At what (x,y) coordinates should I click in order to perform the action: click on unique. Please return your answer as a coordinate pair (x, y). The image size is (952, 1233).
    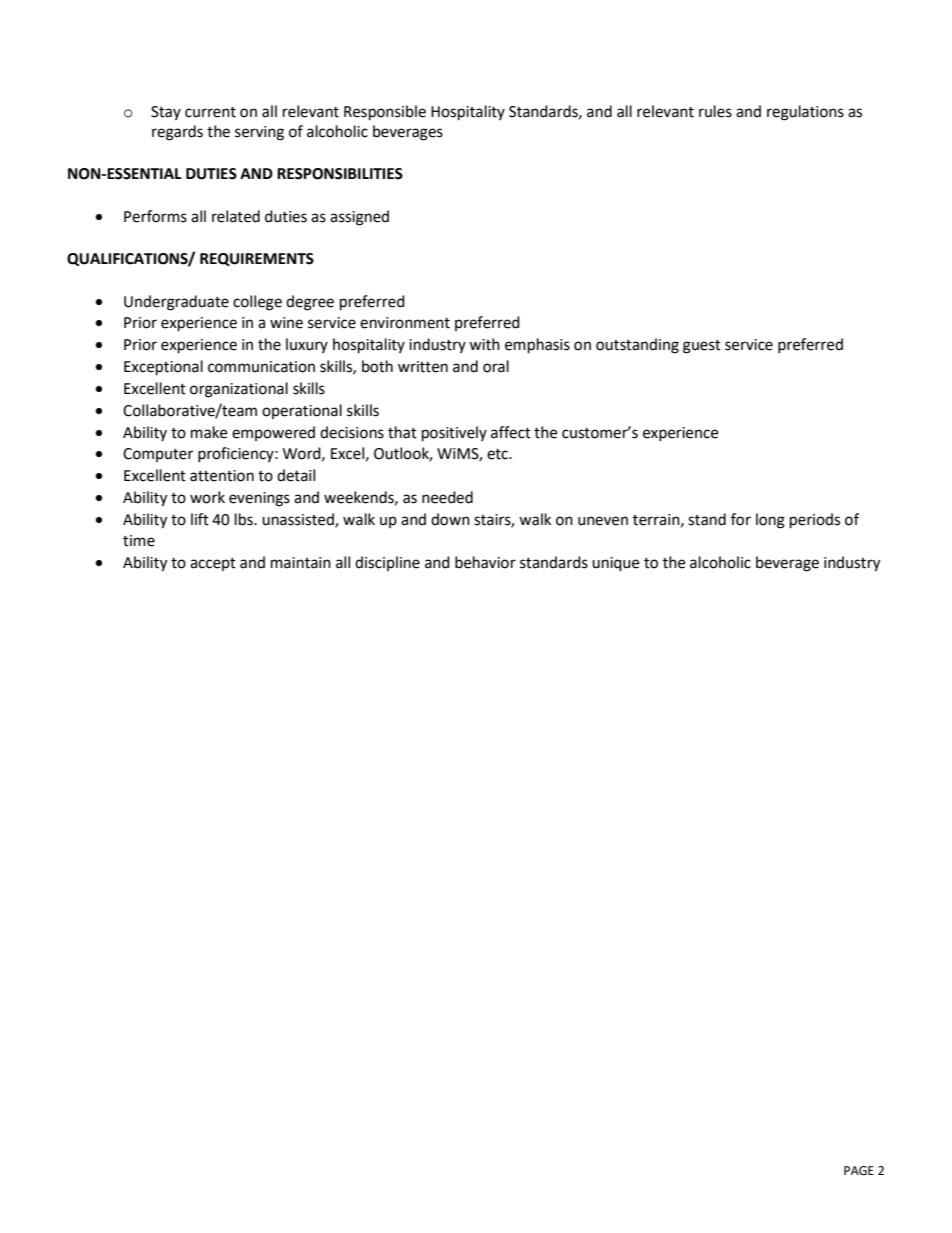
    Looking at the image, I should click on (615, 564).
